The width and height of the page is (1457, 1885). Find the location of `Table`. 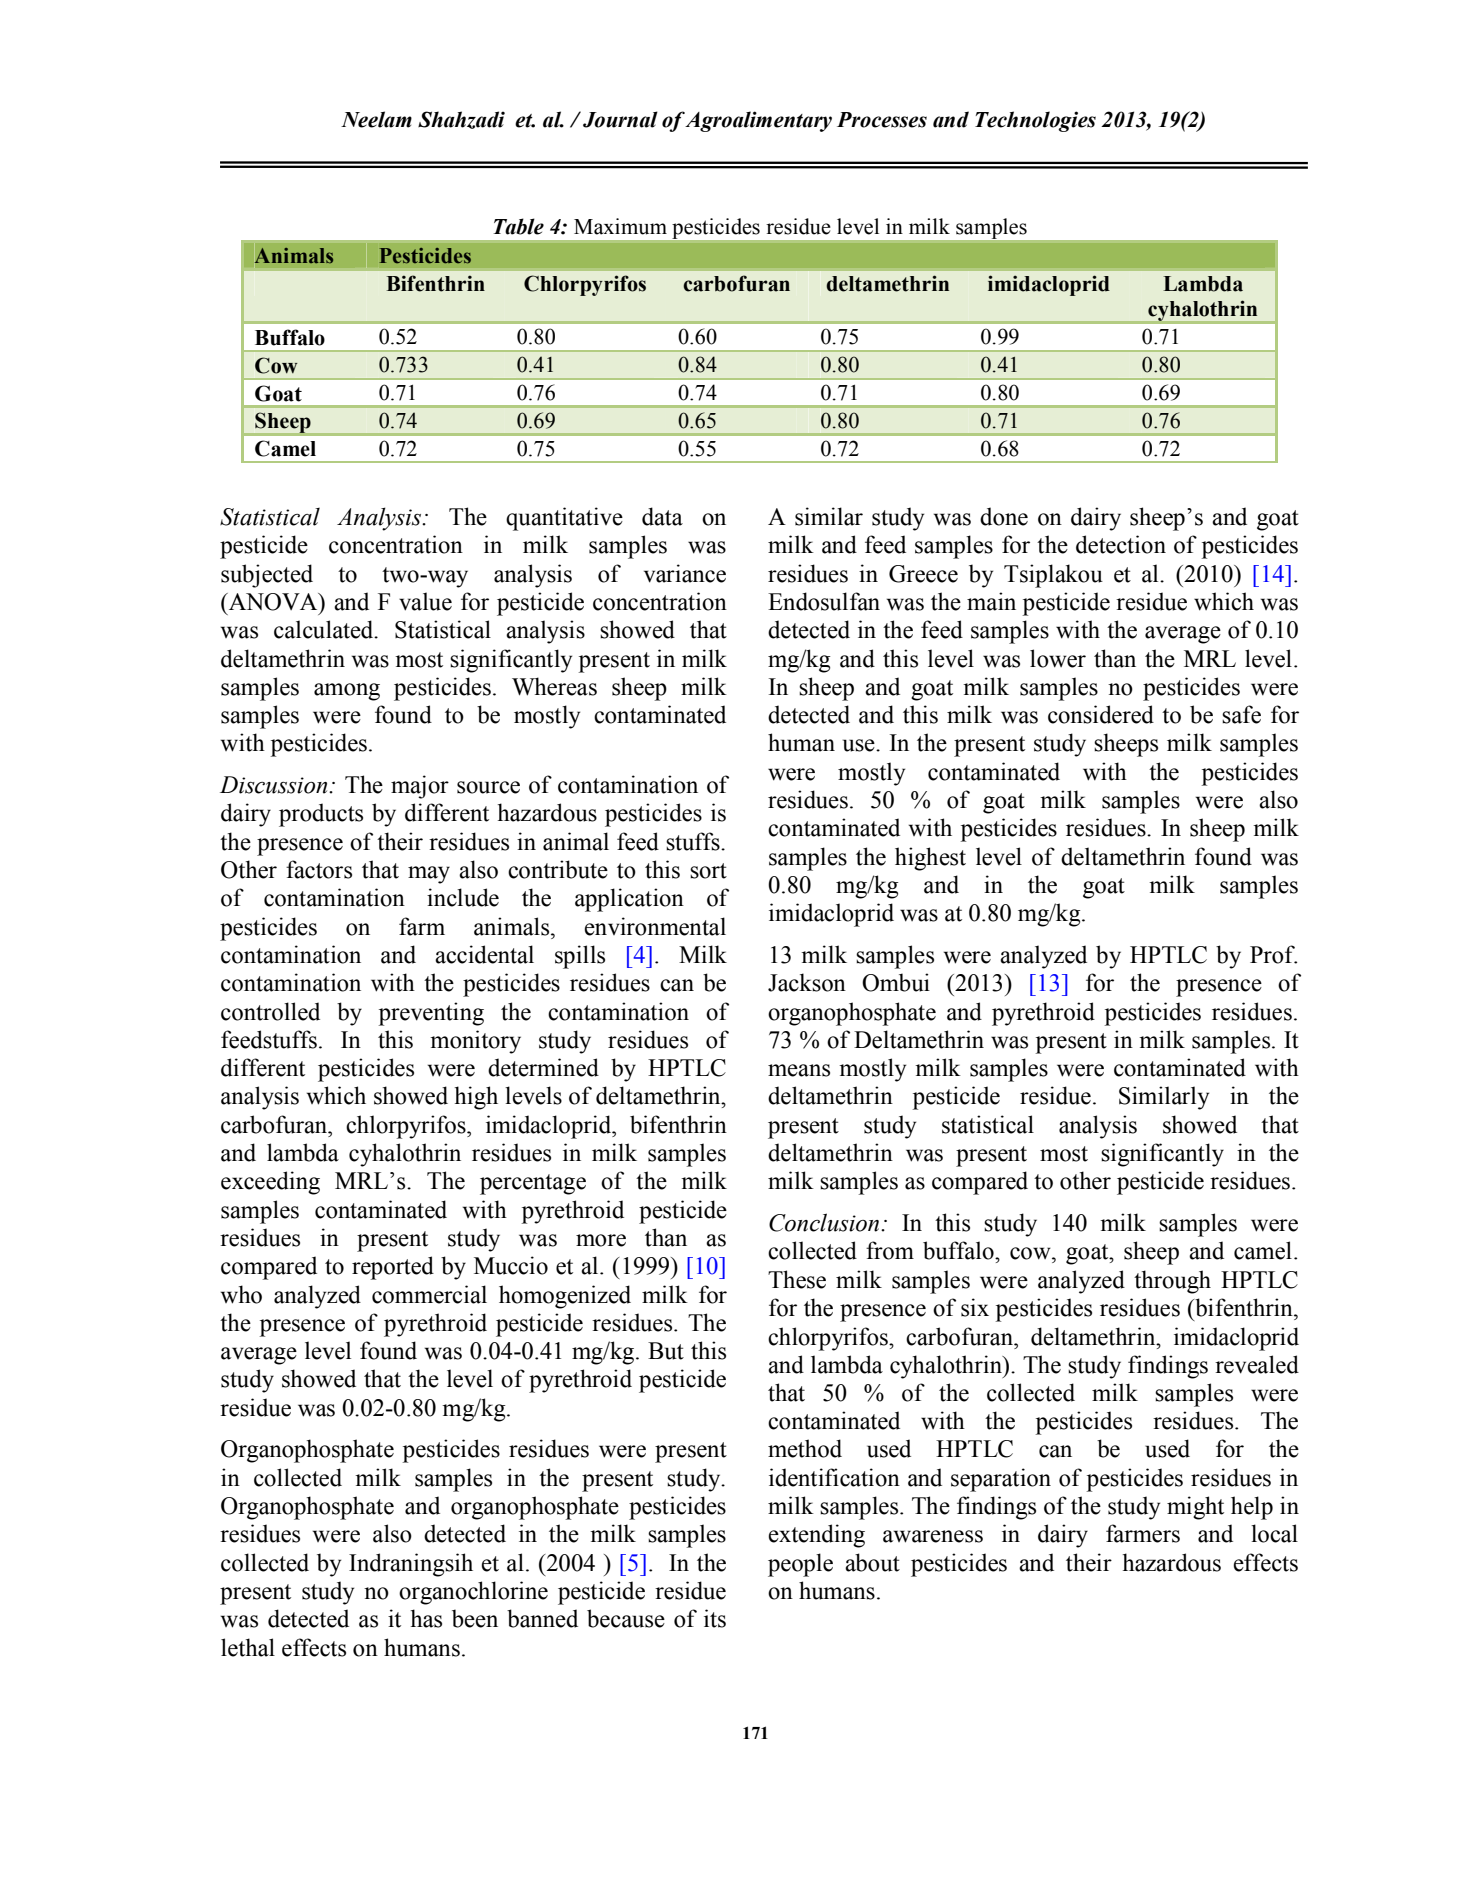

Table is located at coordinates (518, 226).
